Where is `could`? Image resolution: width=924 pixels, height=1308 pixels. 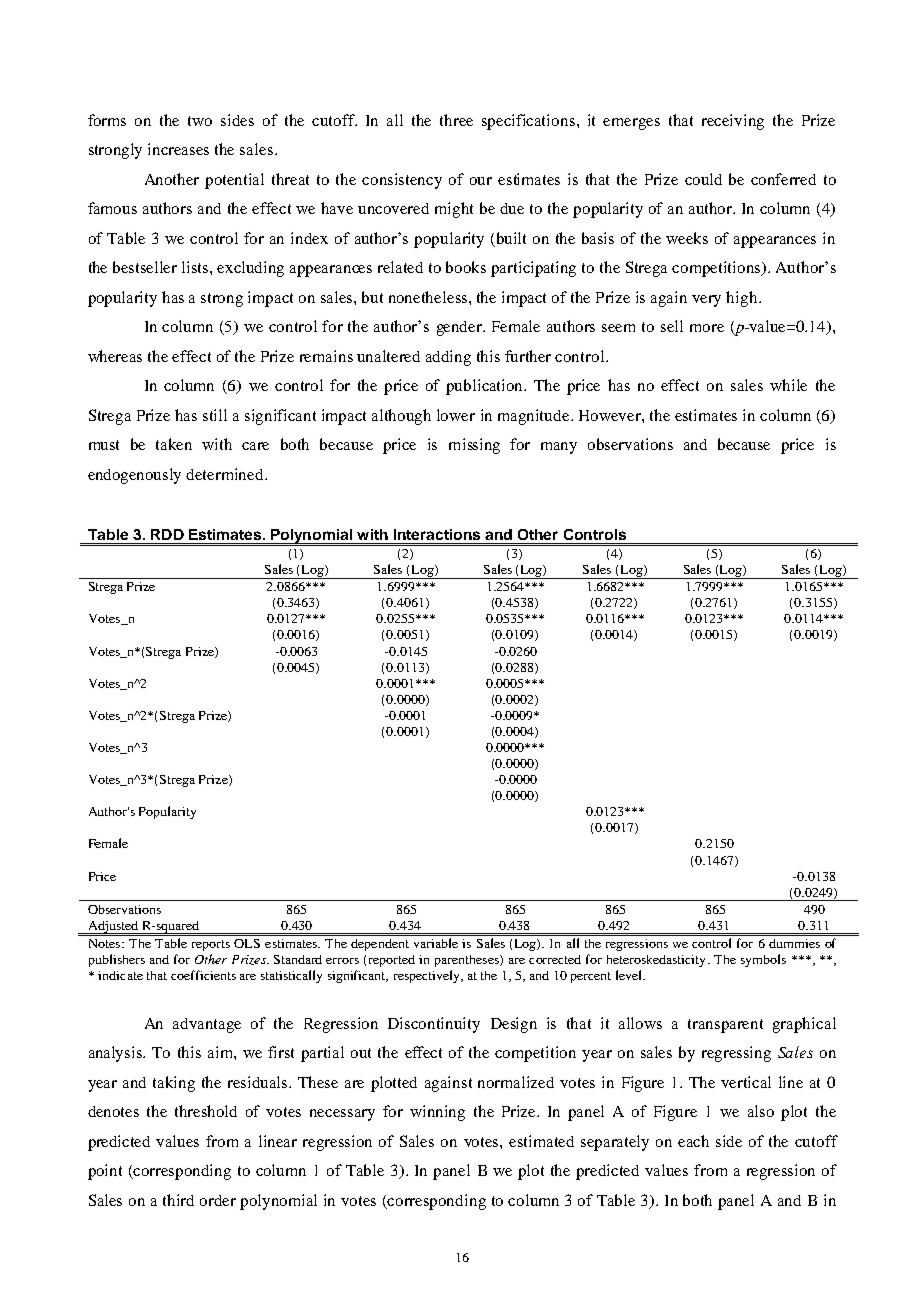
could is located at coordinates (703, 179).
